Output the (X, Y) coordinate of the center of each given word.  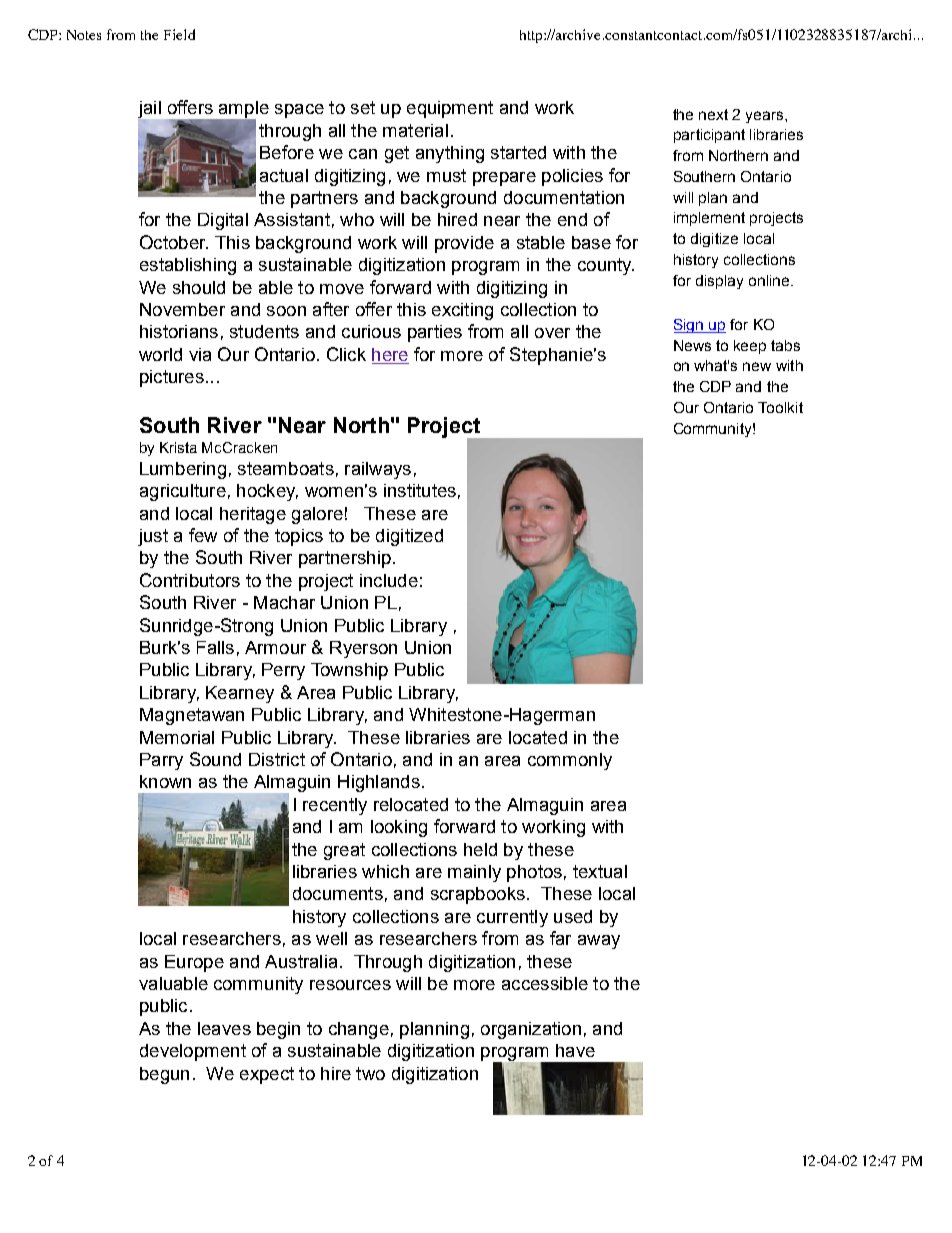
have (575, 1050)
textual (600, 871)
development (193, 1052)
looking (399, 828)
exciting (462, 311)
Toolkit (780, 407)
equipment (450, 109)
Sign (690, 326)
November (182, 309)
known (165, 781)
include (389, 580)
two (370, 1073)
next (713, 114)
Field (179, 34)
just (153, 537)
